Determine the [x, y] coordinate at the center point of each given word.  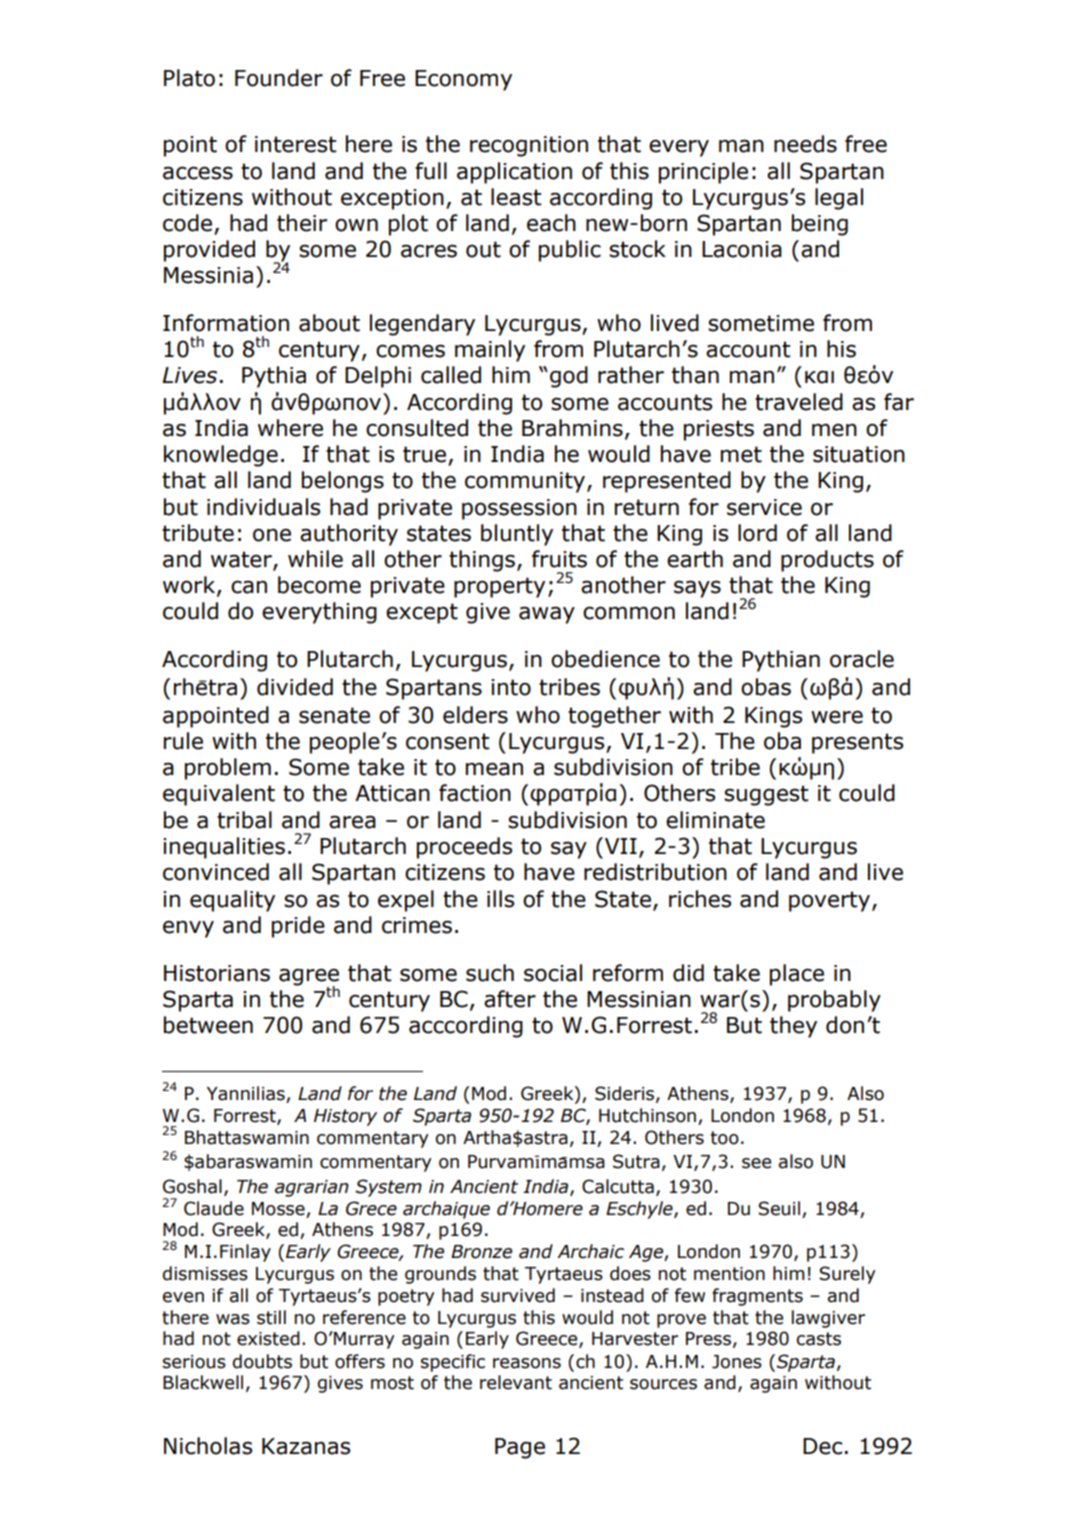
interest [296, 144]
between [208, 1025]
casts [818, 1339]
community [526, 482]
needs [805, 144]
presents [857, 743]
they [793, 1027]
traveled [799, 402]
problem [228, 769]
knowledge [221, 456]
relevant [516, 1382]
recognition [529, 146]
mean [494, 769]
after [510, 999]
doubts [262, 1361]
